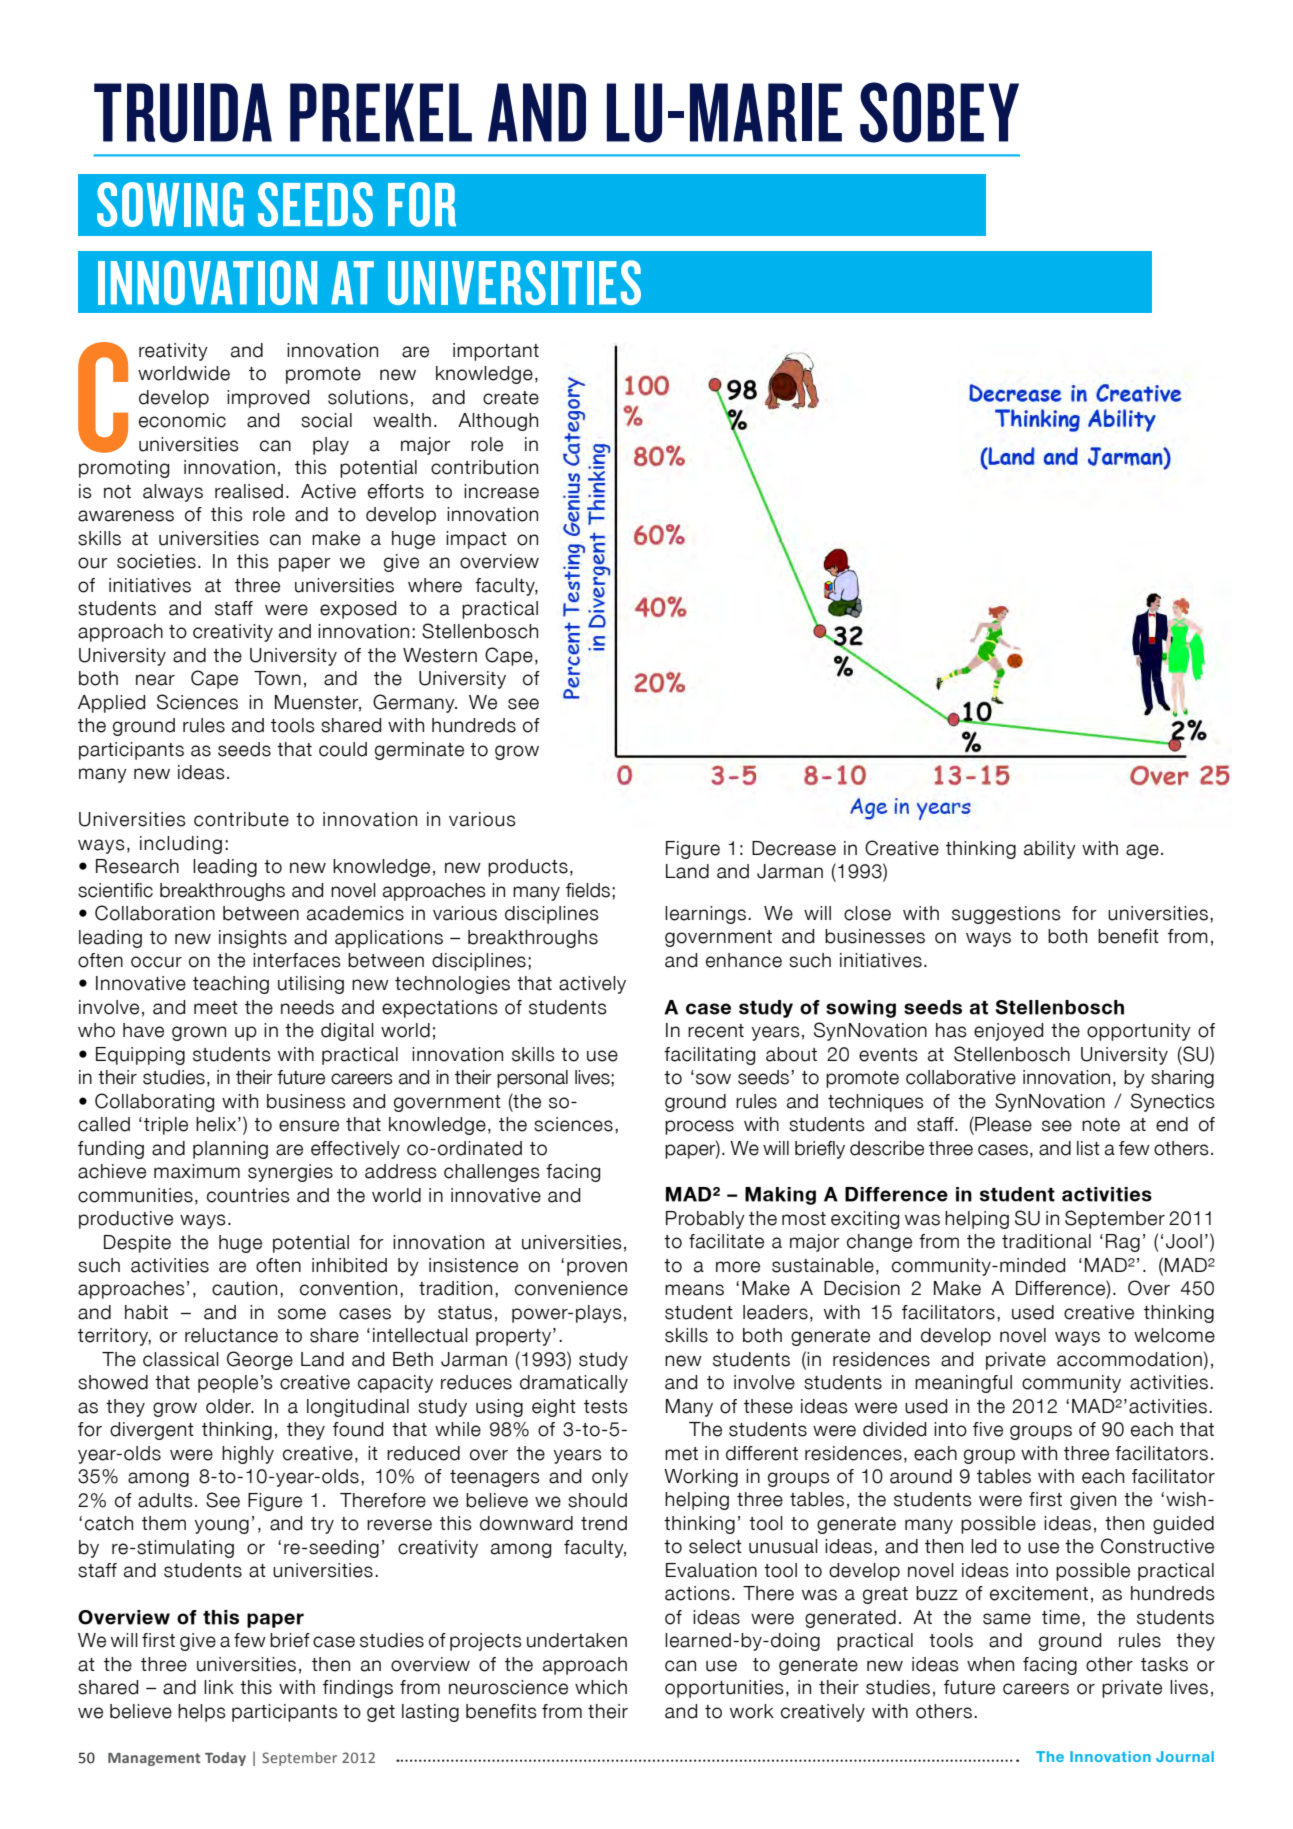 The image size is (1293, 1829). What do you see at coordinates (268, 399) in the image?
I see `improved` at bounding box center [268, 399].
